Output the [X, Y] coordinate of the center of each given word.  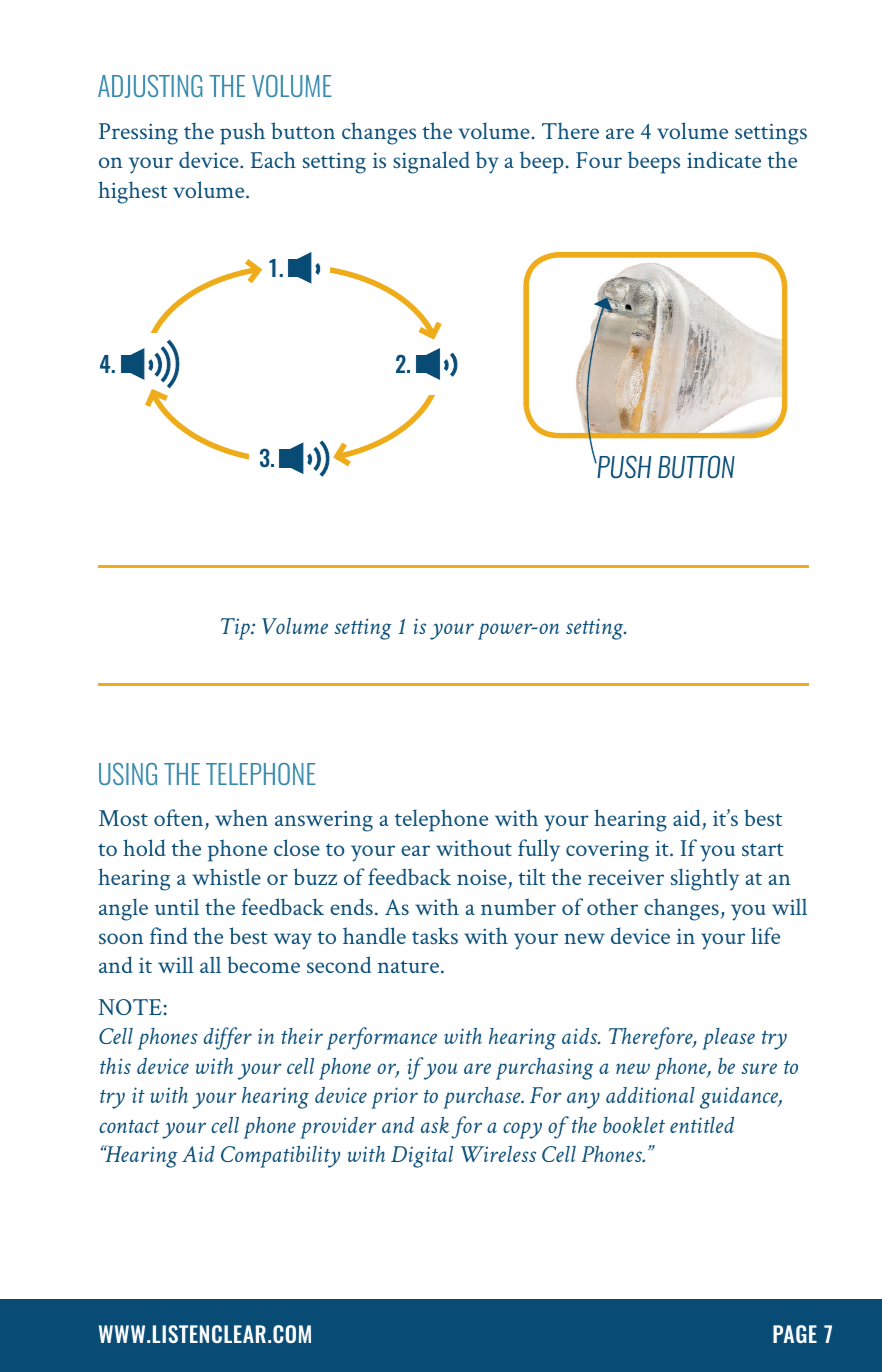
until [177, 906]
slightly [705, 879]
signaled [431, 162]
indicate [724, 159]
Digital [422, 1157]
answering [324, 821]
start [763, 849]
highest [132, 192]
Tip [236, 629]
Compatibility [280, 1157]
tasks [435, 935]
